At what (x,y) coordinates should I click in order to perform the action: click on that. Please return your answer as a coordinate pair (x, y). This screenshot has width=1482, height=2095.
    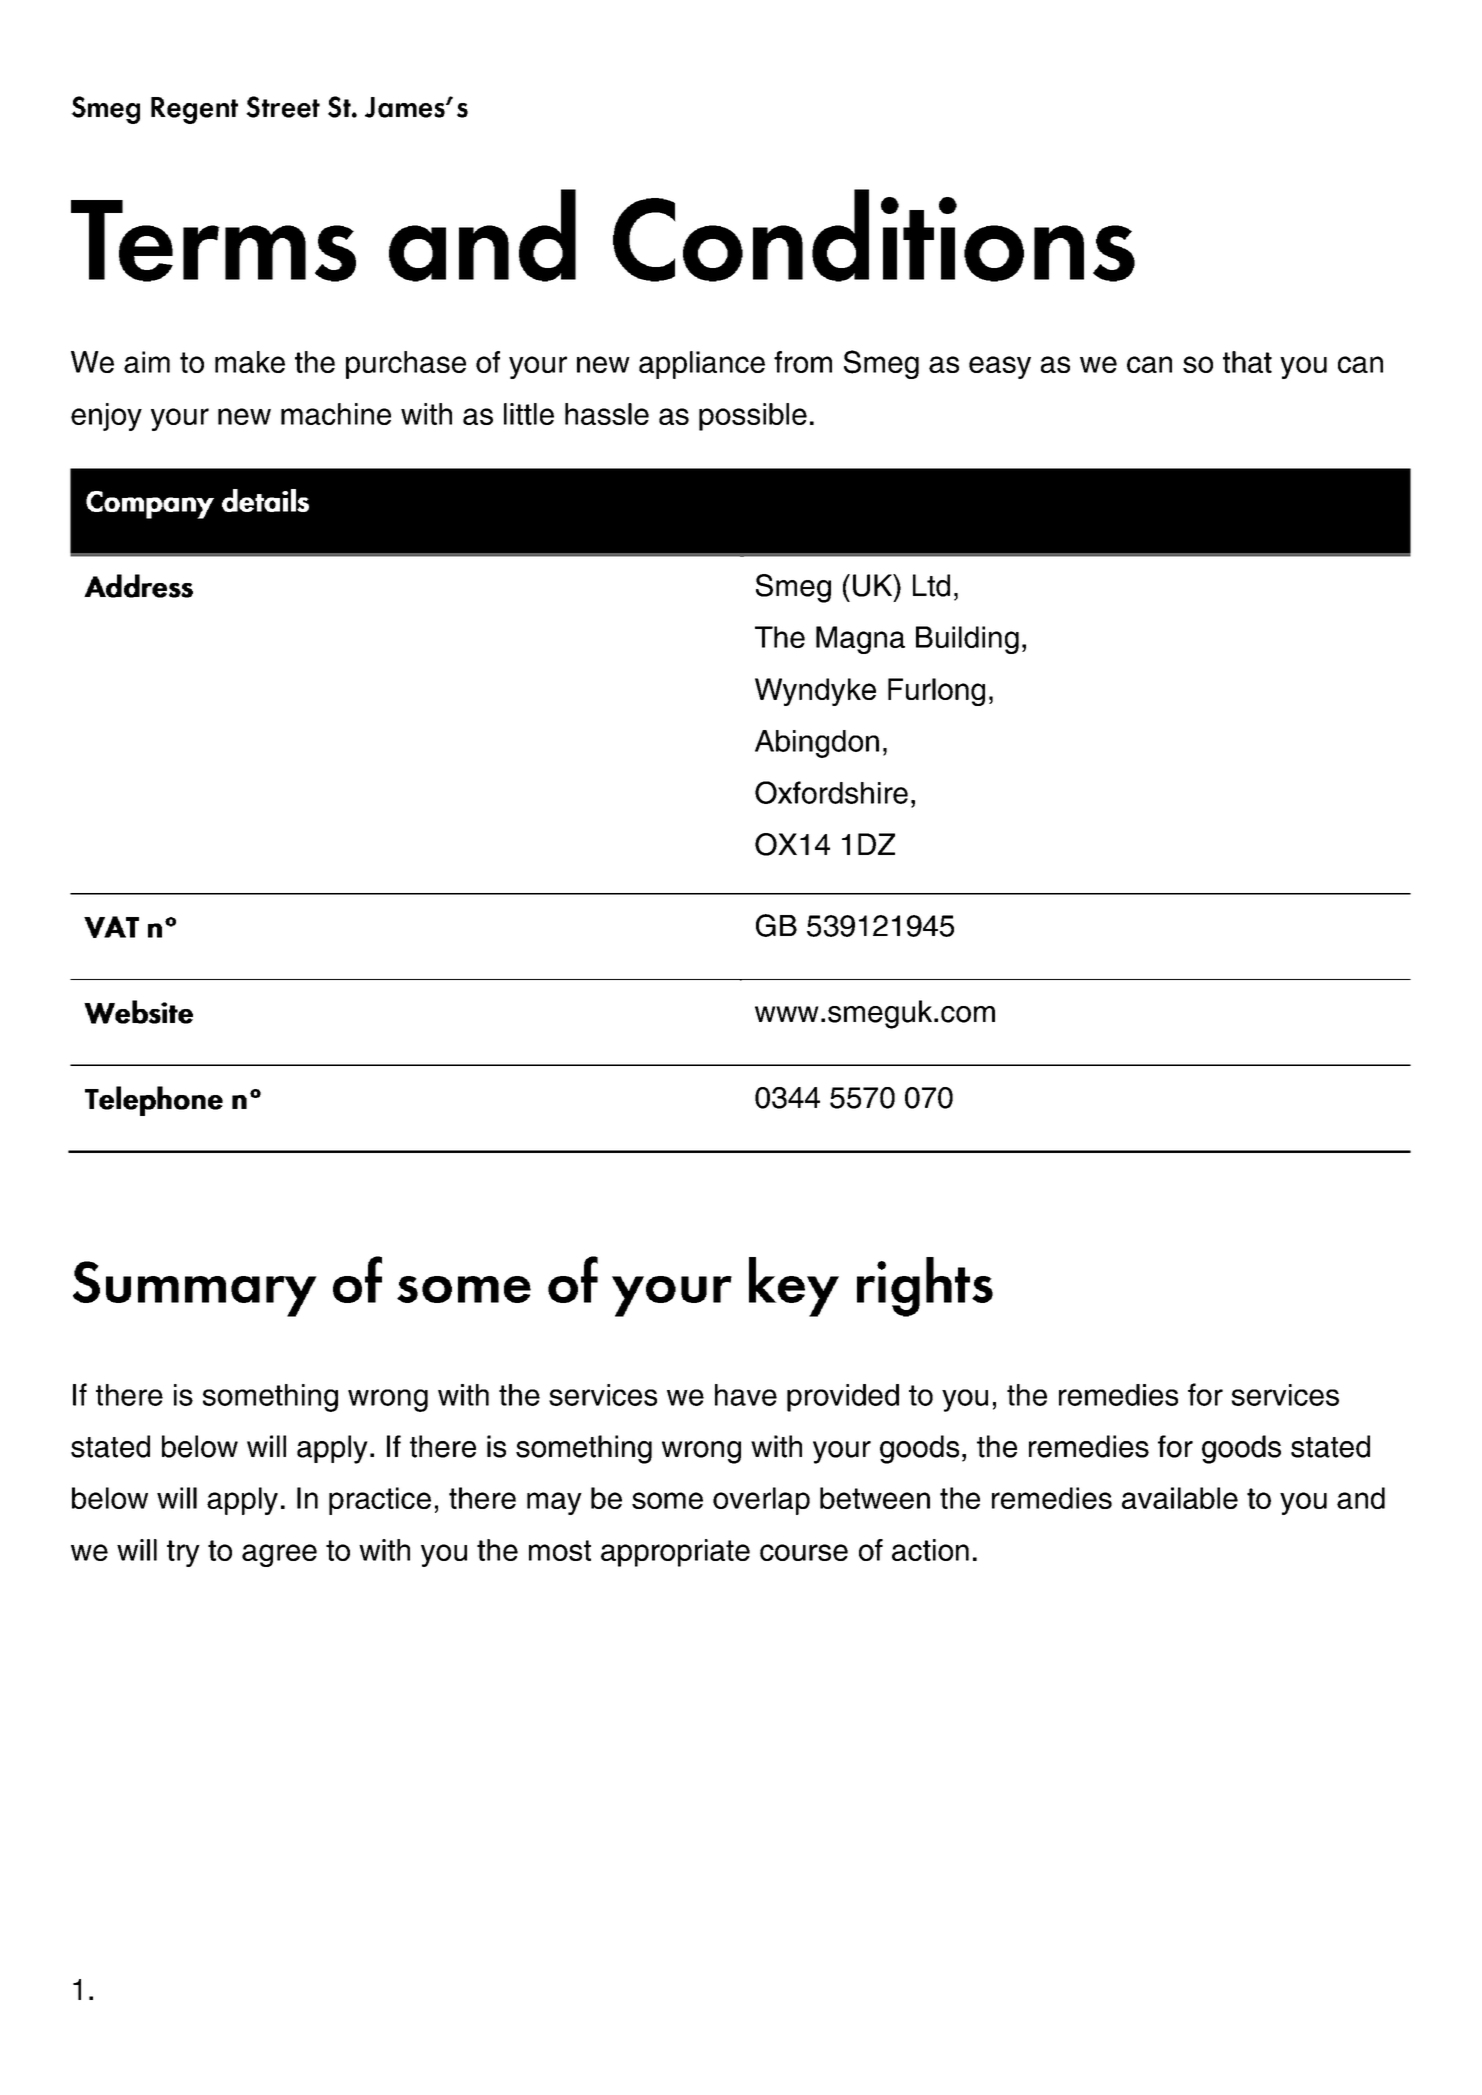
    Looking at the image, I should click on (1247, 362).
